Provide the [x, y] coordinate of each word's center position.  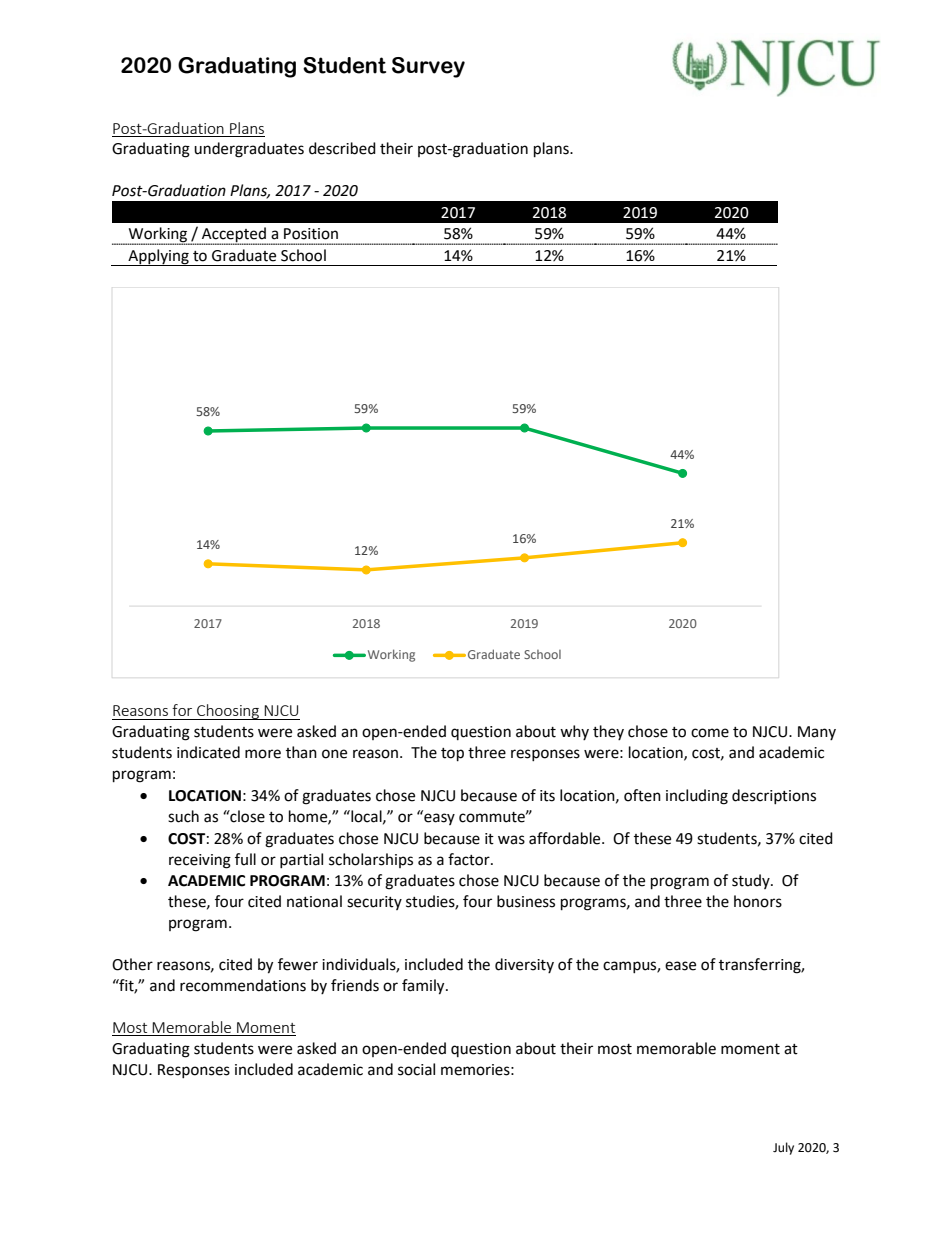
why [574, 732]
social [416, 1069]
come [710, 733]
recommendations [243, 985]
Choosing [228, 712]
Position [311, 234]
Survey [428, 67]
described [342, 148]
